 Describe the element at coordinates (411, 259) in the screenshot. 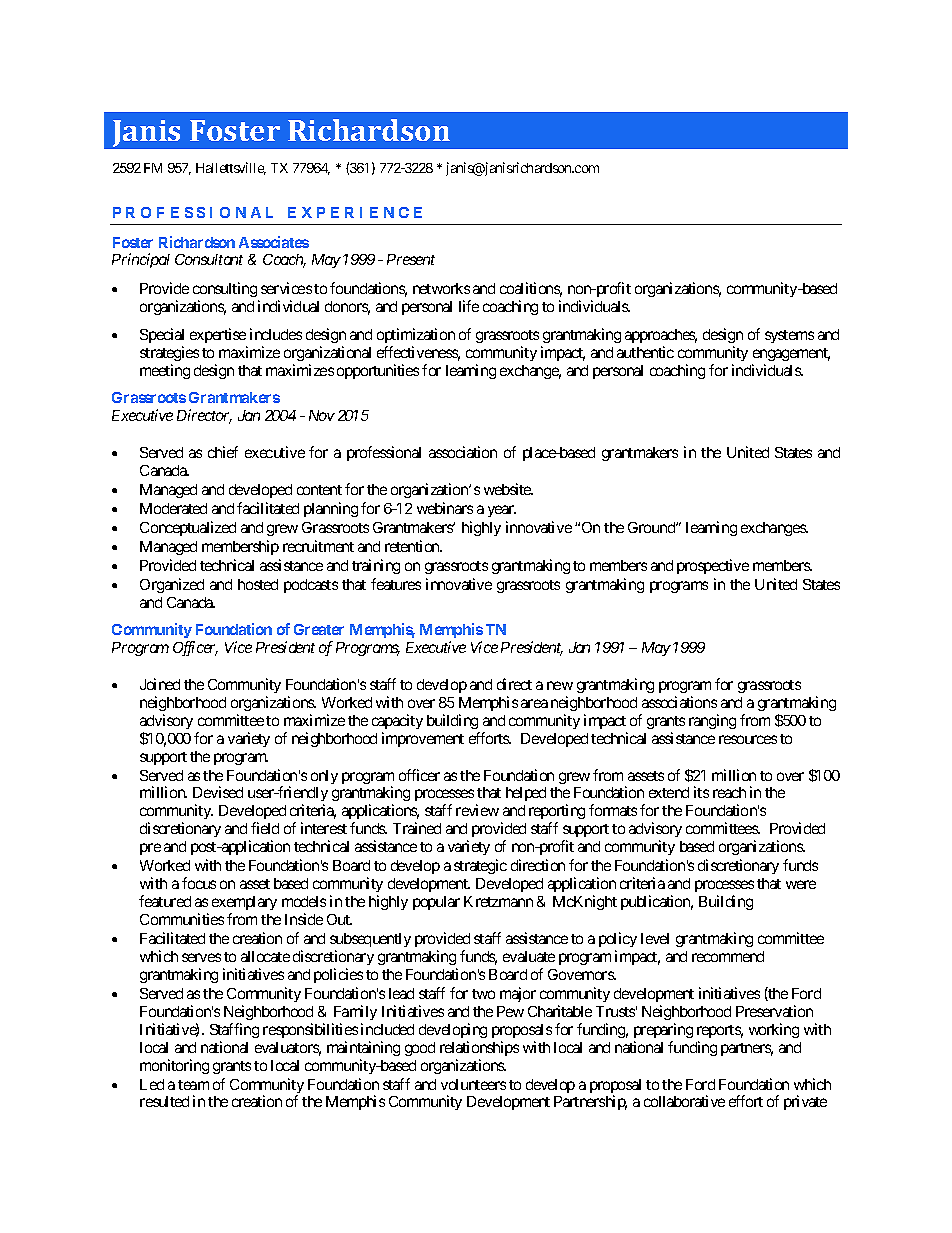

I see `Present` at that location.
